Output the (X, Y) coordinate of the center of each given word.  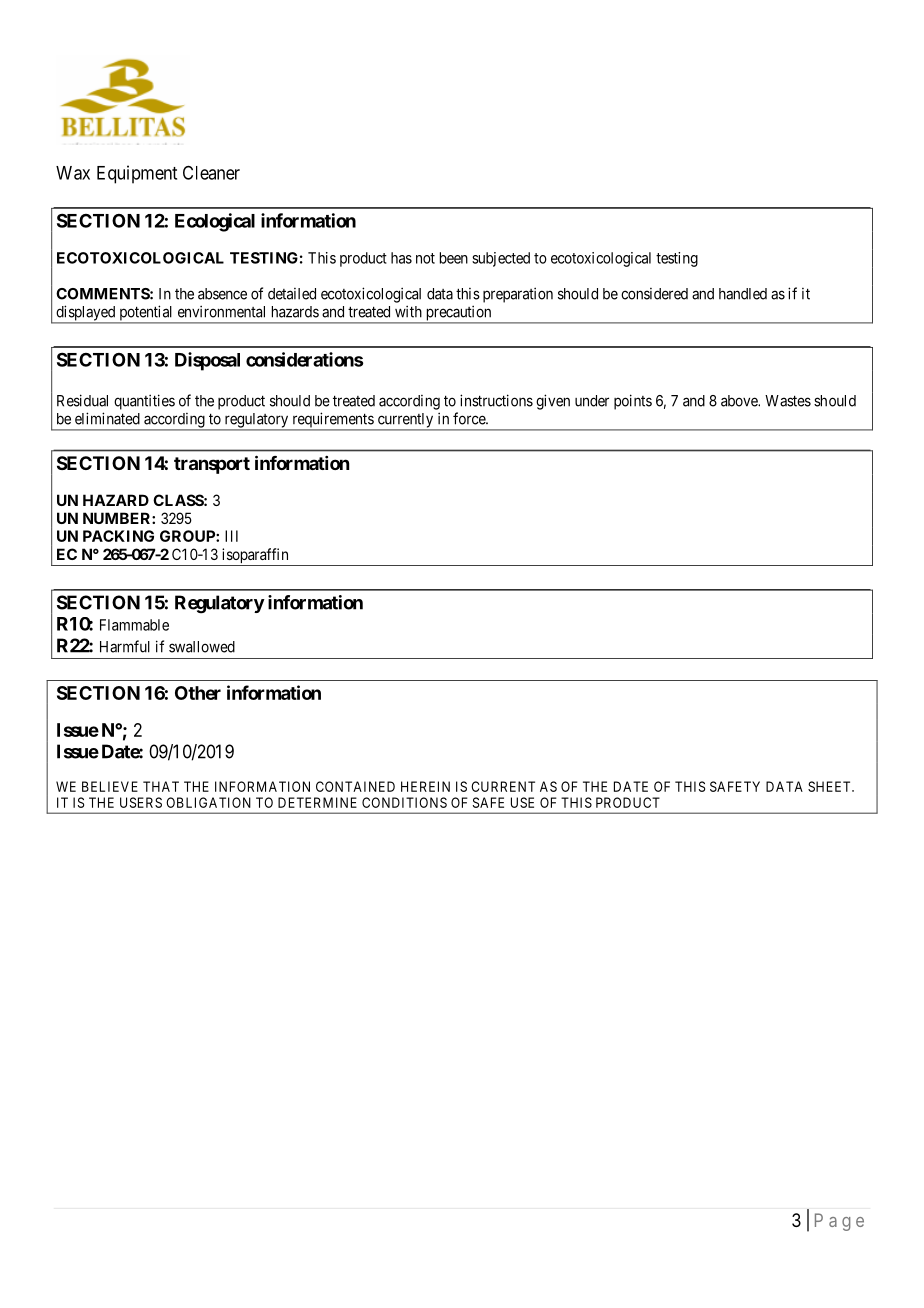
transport (212, 465)
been (454, 258)
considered (654, 294)
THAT (161, 786)
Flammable (134, 625)
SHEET (830, 786)
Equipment (137, 174)
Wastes (788, 401)
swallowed (202, 647)
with (408, 311)
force (470, 418)
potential (146, 314)
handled (743, 294)
